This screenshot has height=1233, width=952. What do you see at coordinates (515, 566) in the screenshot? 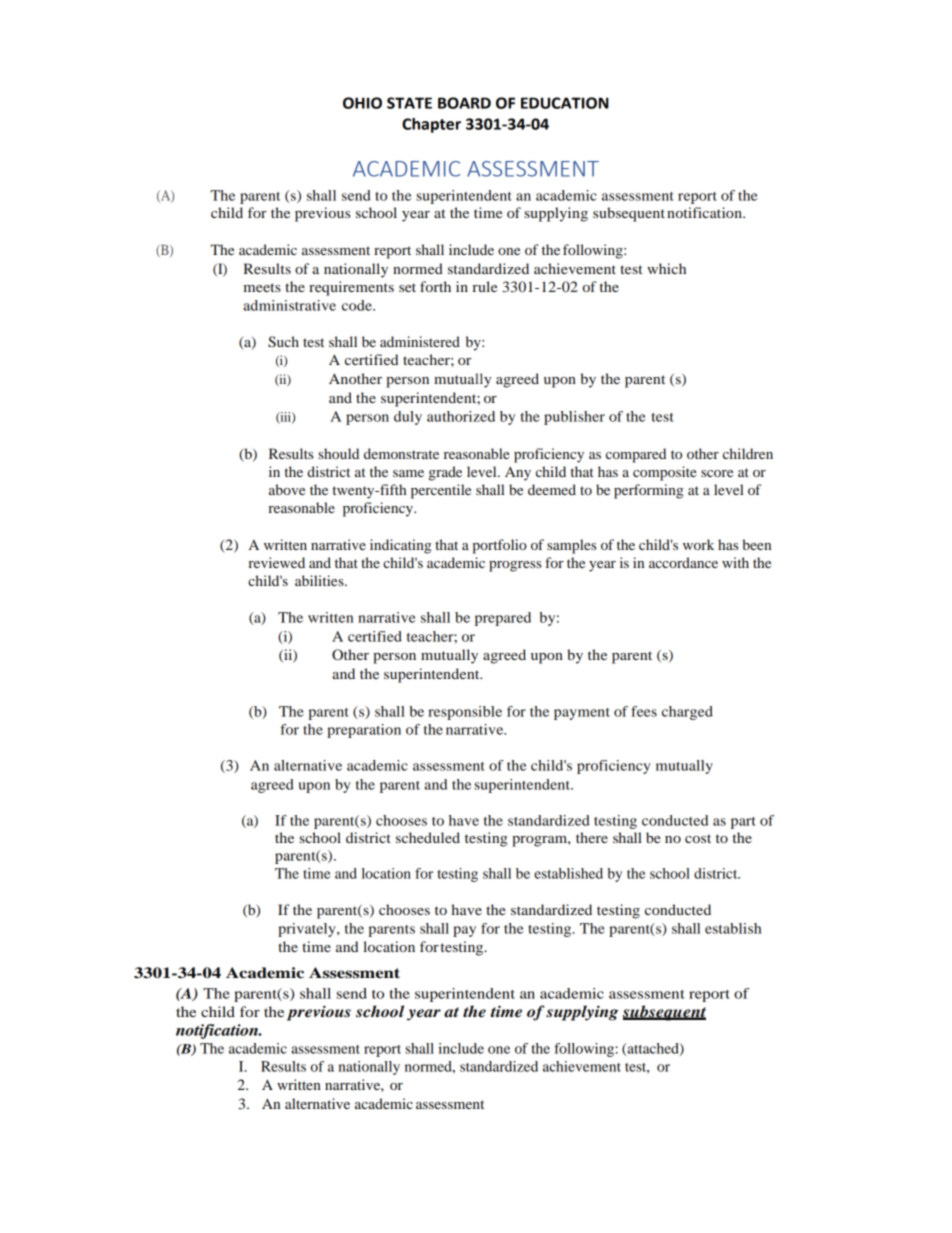
I see `progress` at bounding box center [515, 566].
